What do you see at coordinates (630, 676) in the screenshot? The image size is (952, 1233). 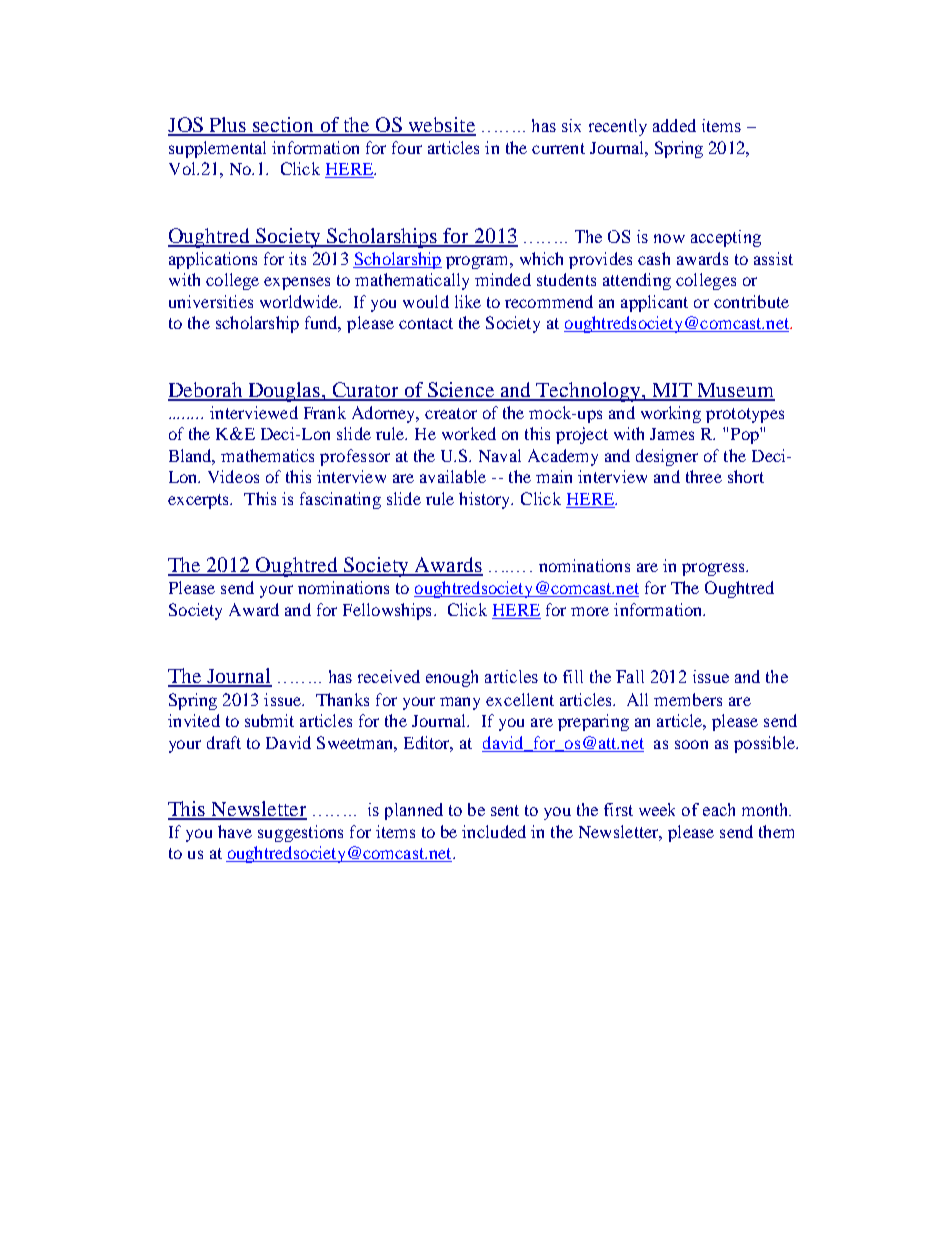 I see `Fall` at bounding box center [630, 676].
